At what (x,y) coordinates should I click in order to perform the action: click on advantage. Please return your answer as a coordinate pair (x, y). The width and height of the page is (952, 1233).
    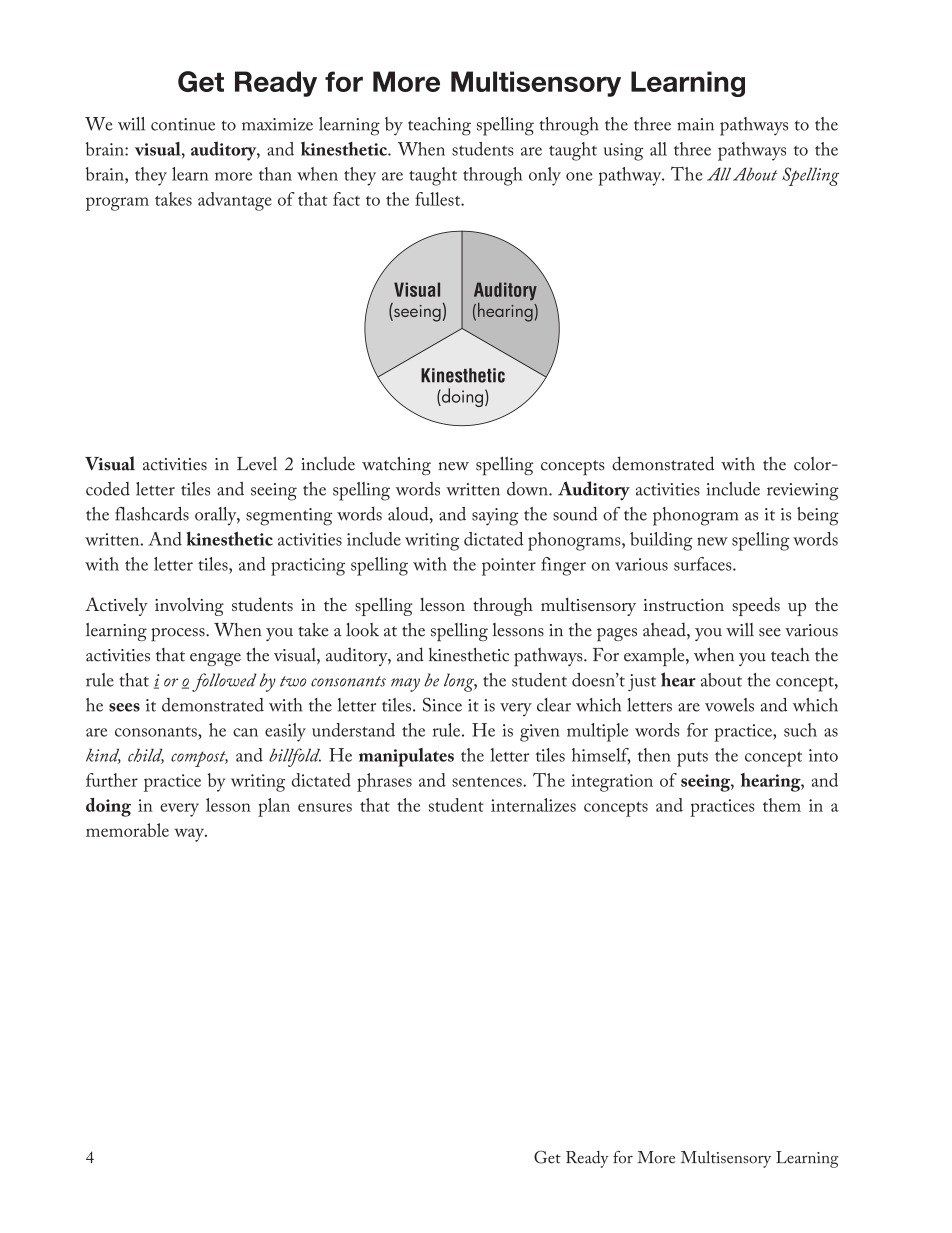
    Looking at the image, I should click on (235, 201).
